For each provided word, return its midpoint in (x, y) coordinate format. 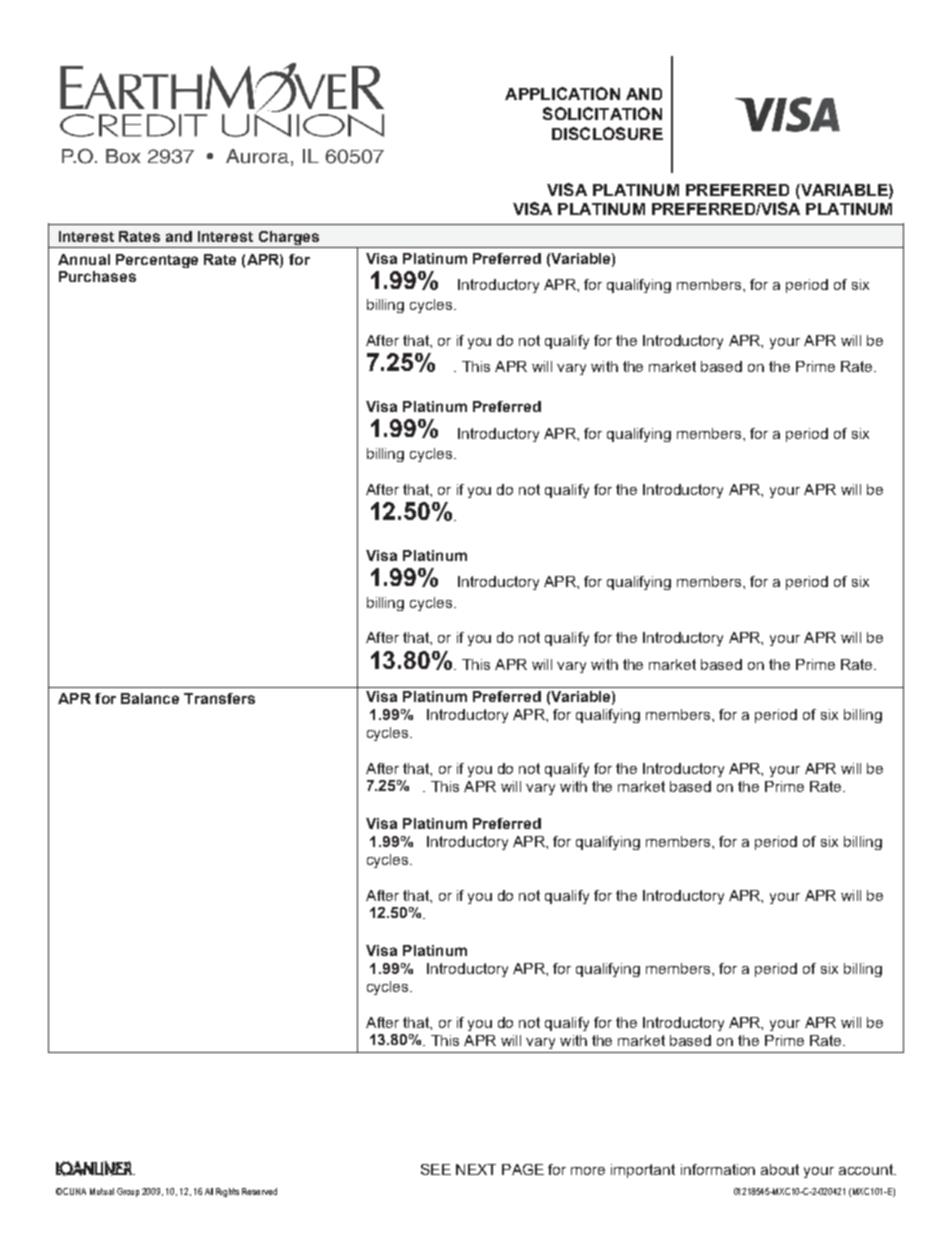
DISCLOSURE (607, 133)
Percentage (157, 261)
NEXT (476, 1169)
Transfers (219, 698)
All (209, 1191)
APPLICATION (562, 93)
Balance (150, 698)
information (718, 1169)
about (780, 1169)
